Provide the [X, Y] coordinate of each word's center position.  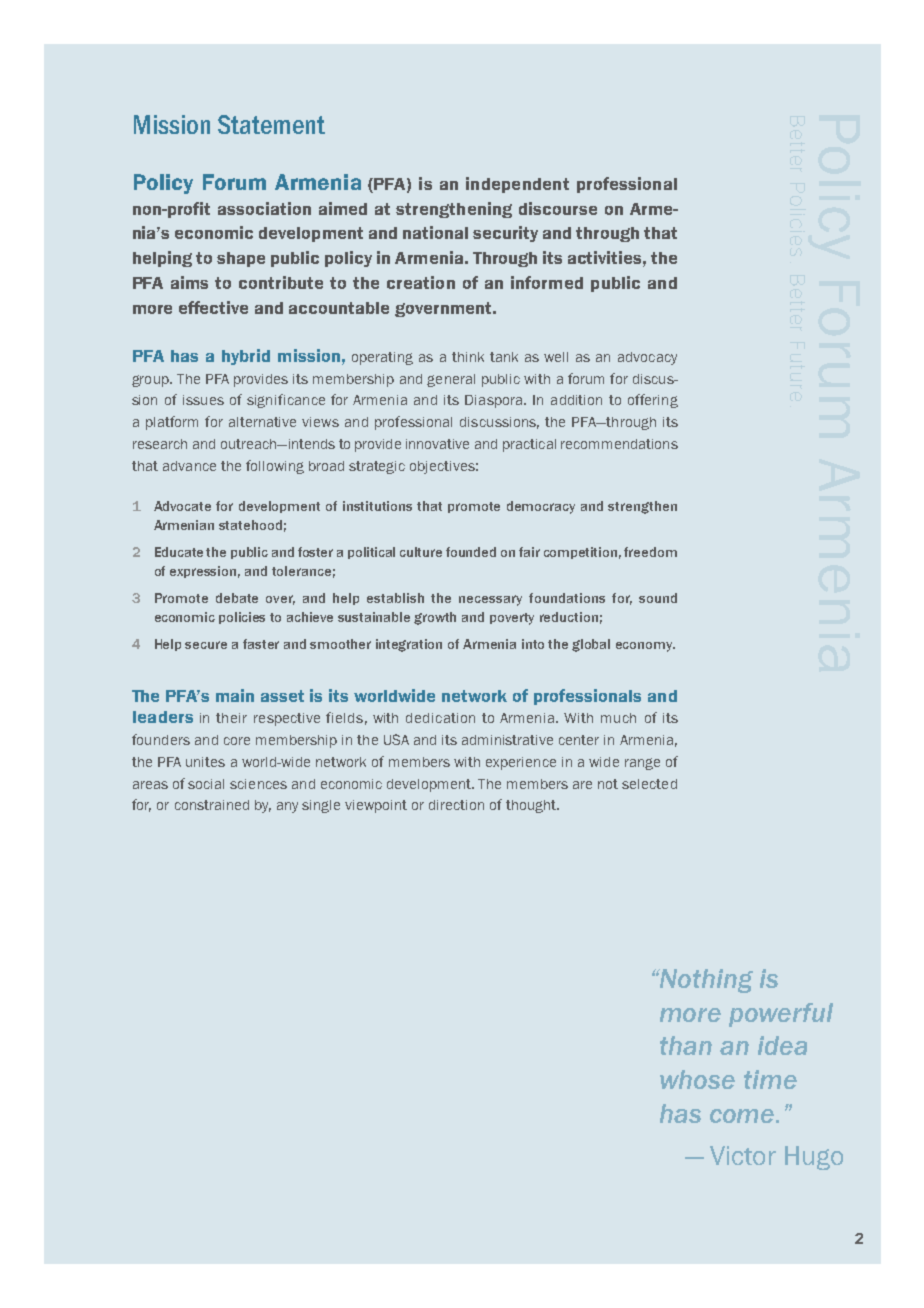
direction [456, 805]
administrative [507, 740]
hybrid [246, 357]
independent [517, 185]
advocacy [647, 358]
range [642, 764]
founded [471, 552]
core [237, 741]
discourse [558, 208]
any [287, 807]
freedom [650, 552]
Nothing [705, 981]
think [468, 357]
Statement [271, 124]
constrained [212, 805]
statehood [250, 525]
